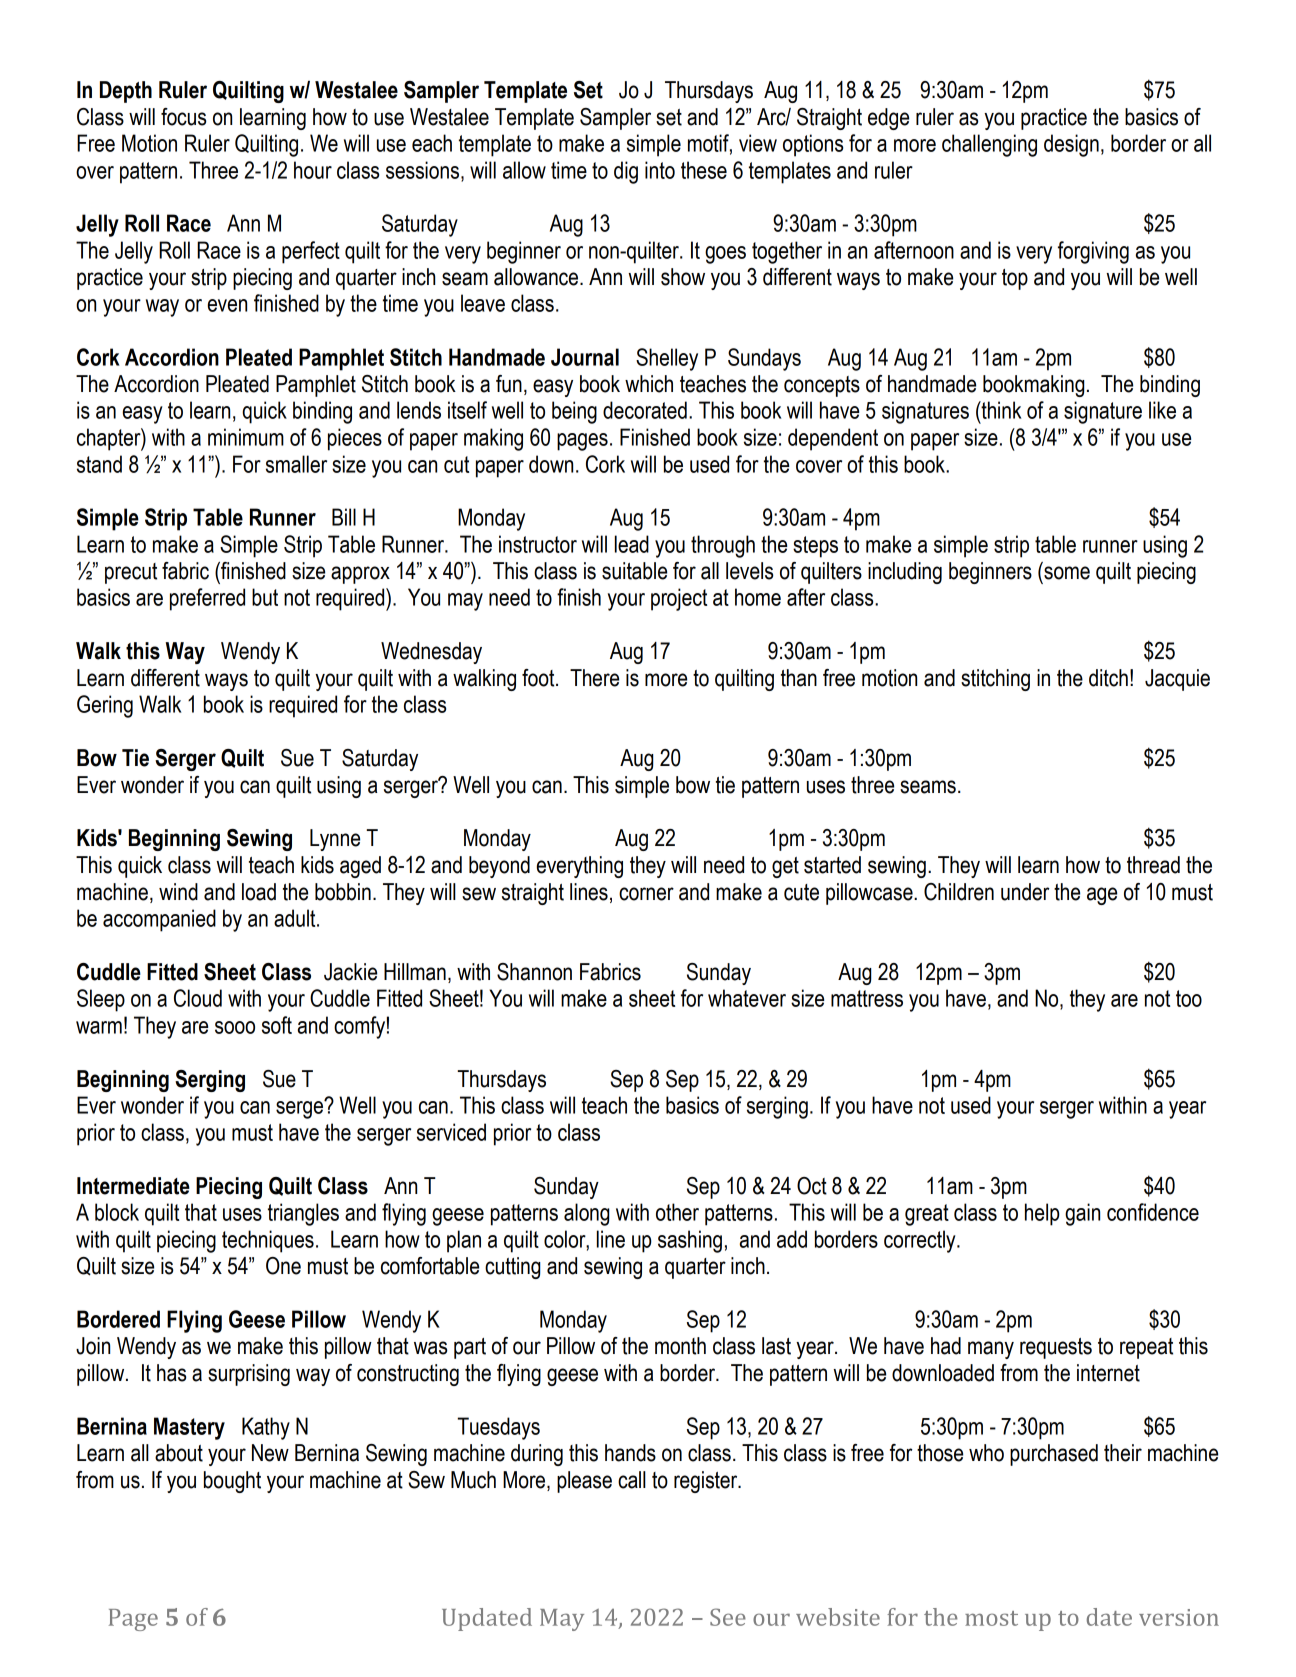 The image size is (1296, 1677). I want to click on like, so click(1162, 410).
